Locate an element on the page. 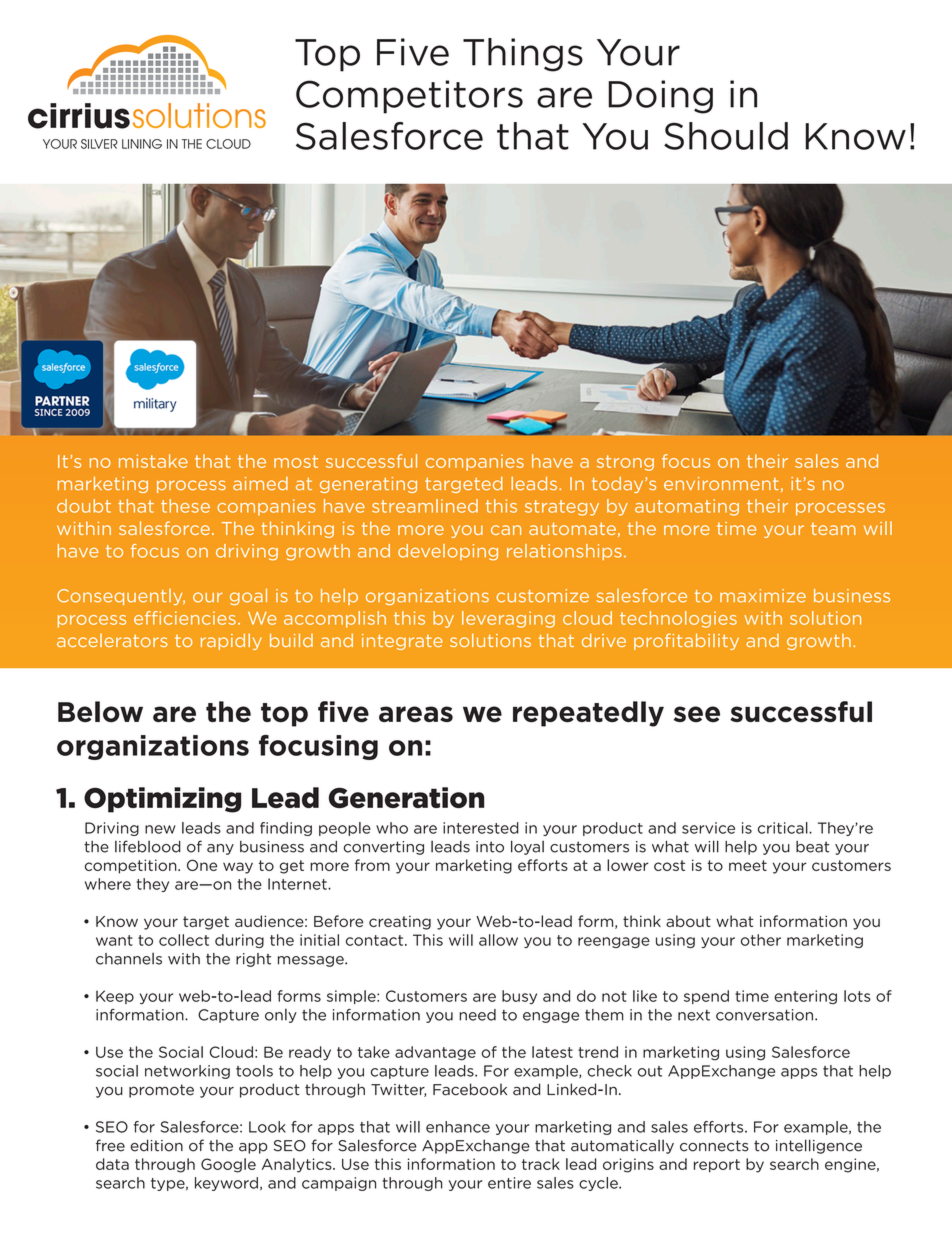 This page has height=1233, width=952. connects is located at coordinates (714, 1146).
